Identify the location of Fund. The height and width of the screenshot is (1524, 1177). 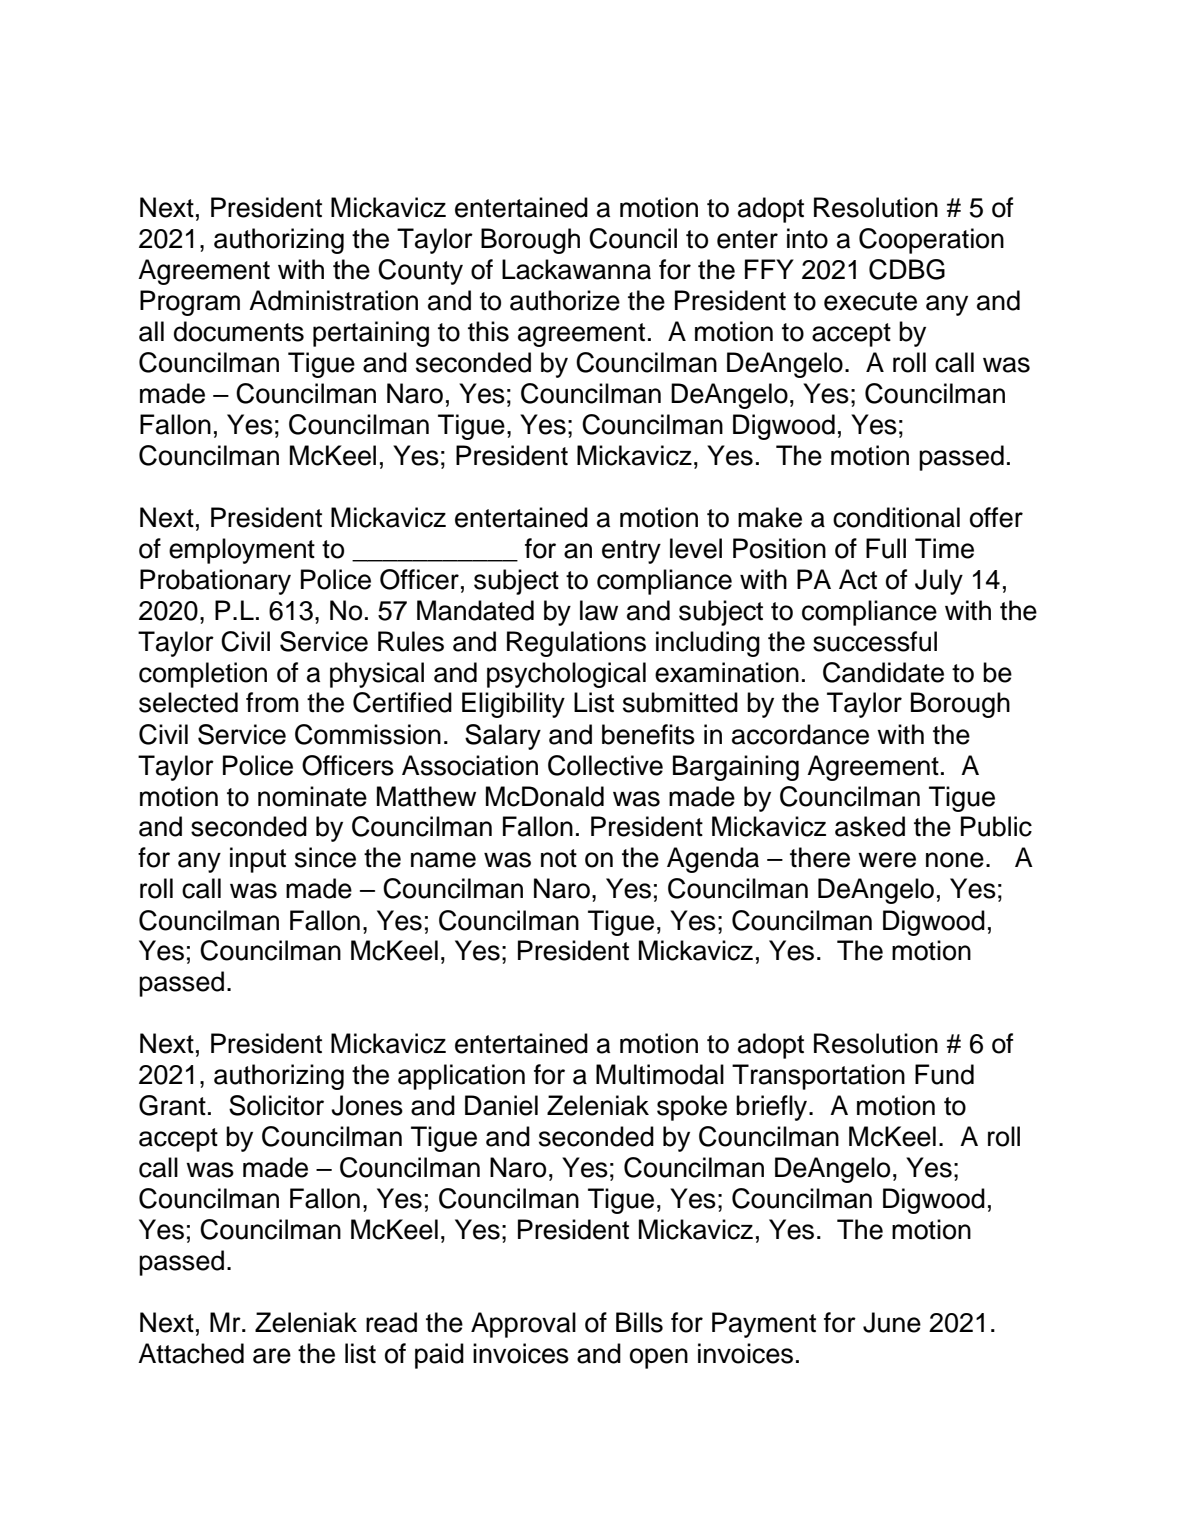
(944, 1074).
